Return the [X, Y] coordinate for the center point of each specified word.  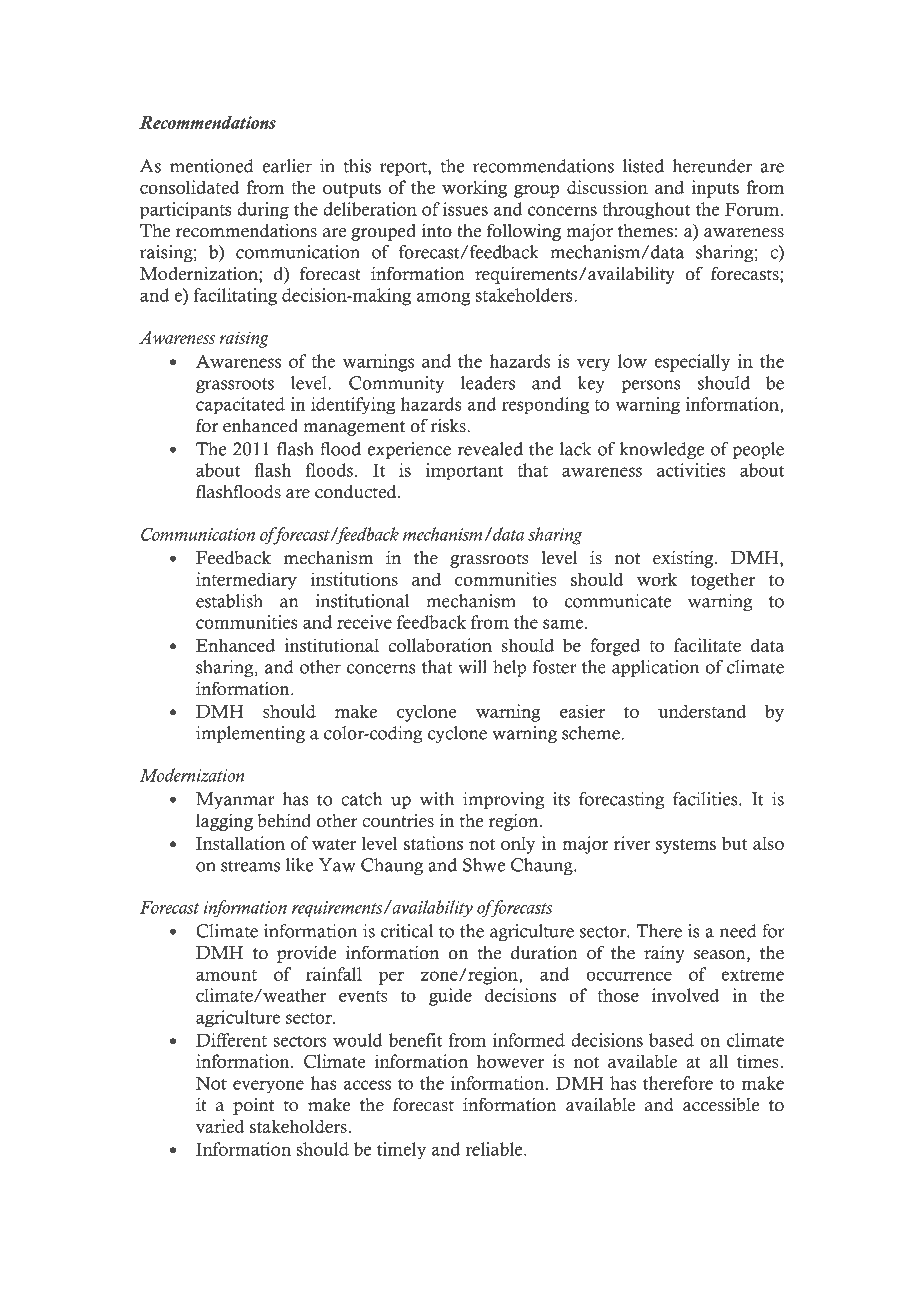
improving [503, 800]
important [464, 471]
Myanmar [235, 800]
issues [465, 209]
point [253, 1106]
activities [691, 470]
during [263, 210]
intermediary [246, 581]
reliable [495, 1149]
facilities [706, 799]
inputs [715, 189]
